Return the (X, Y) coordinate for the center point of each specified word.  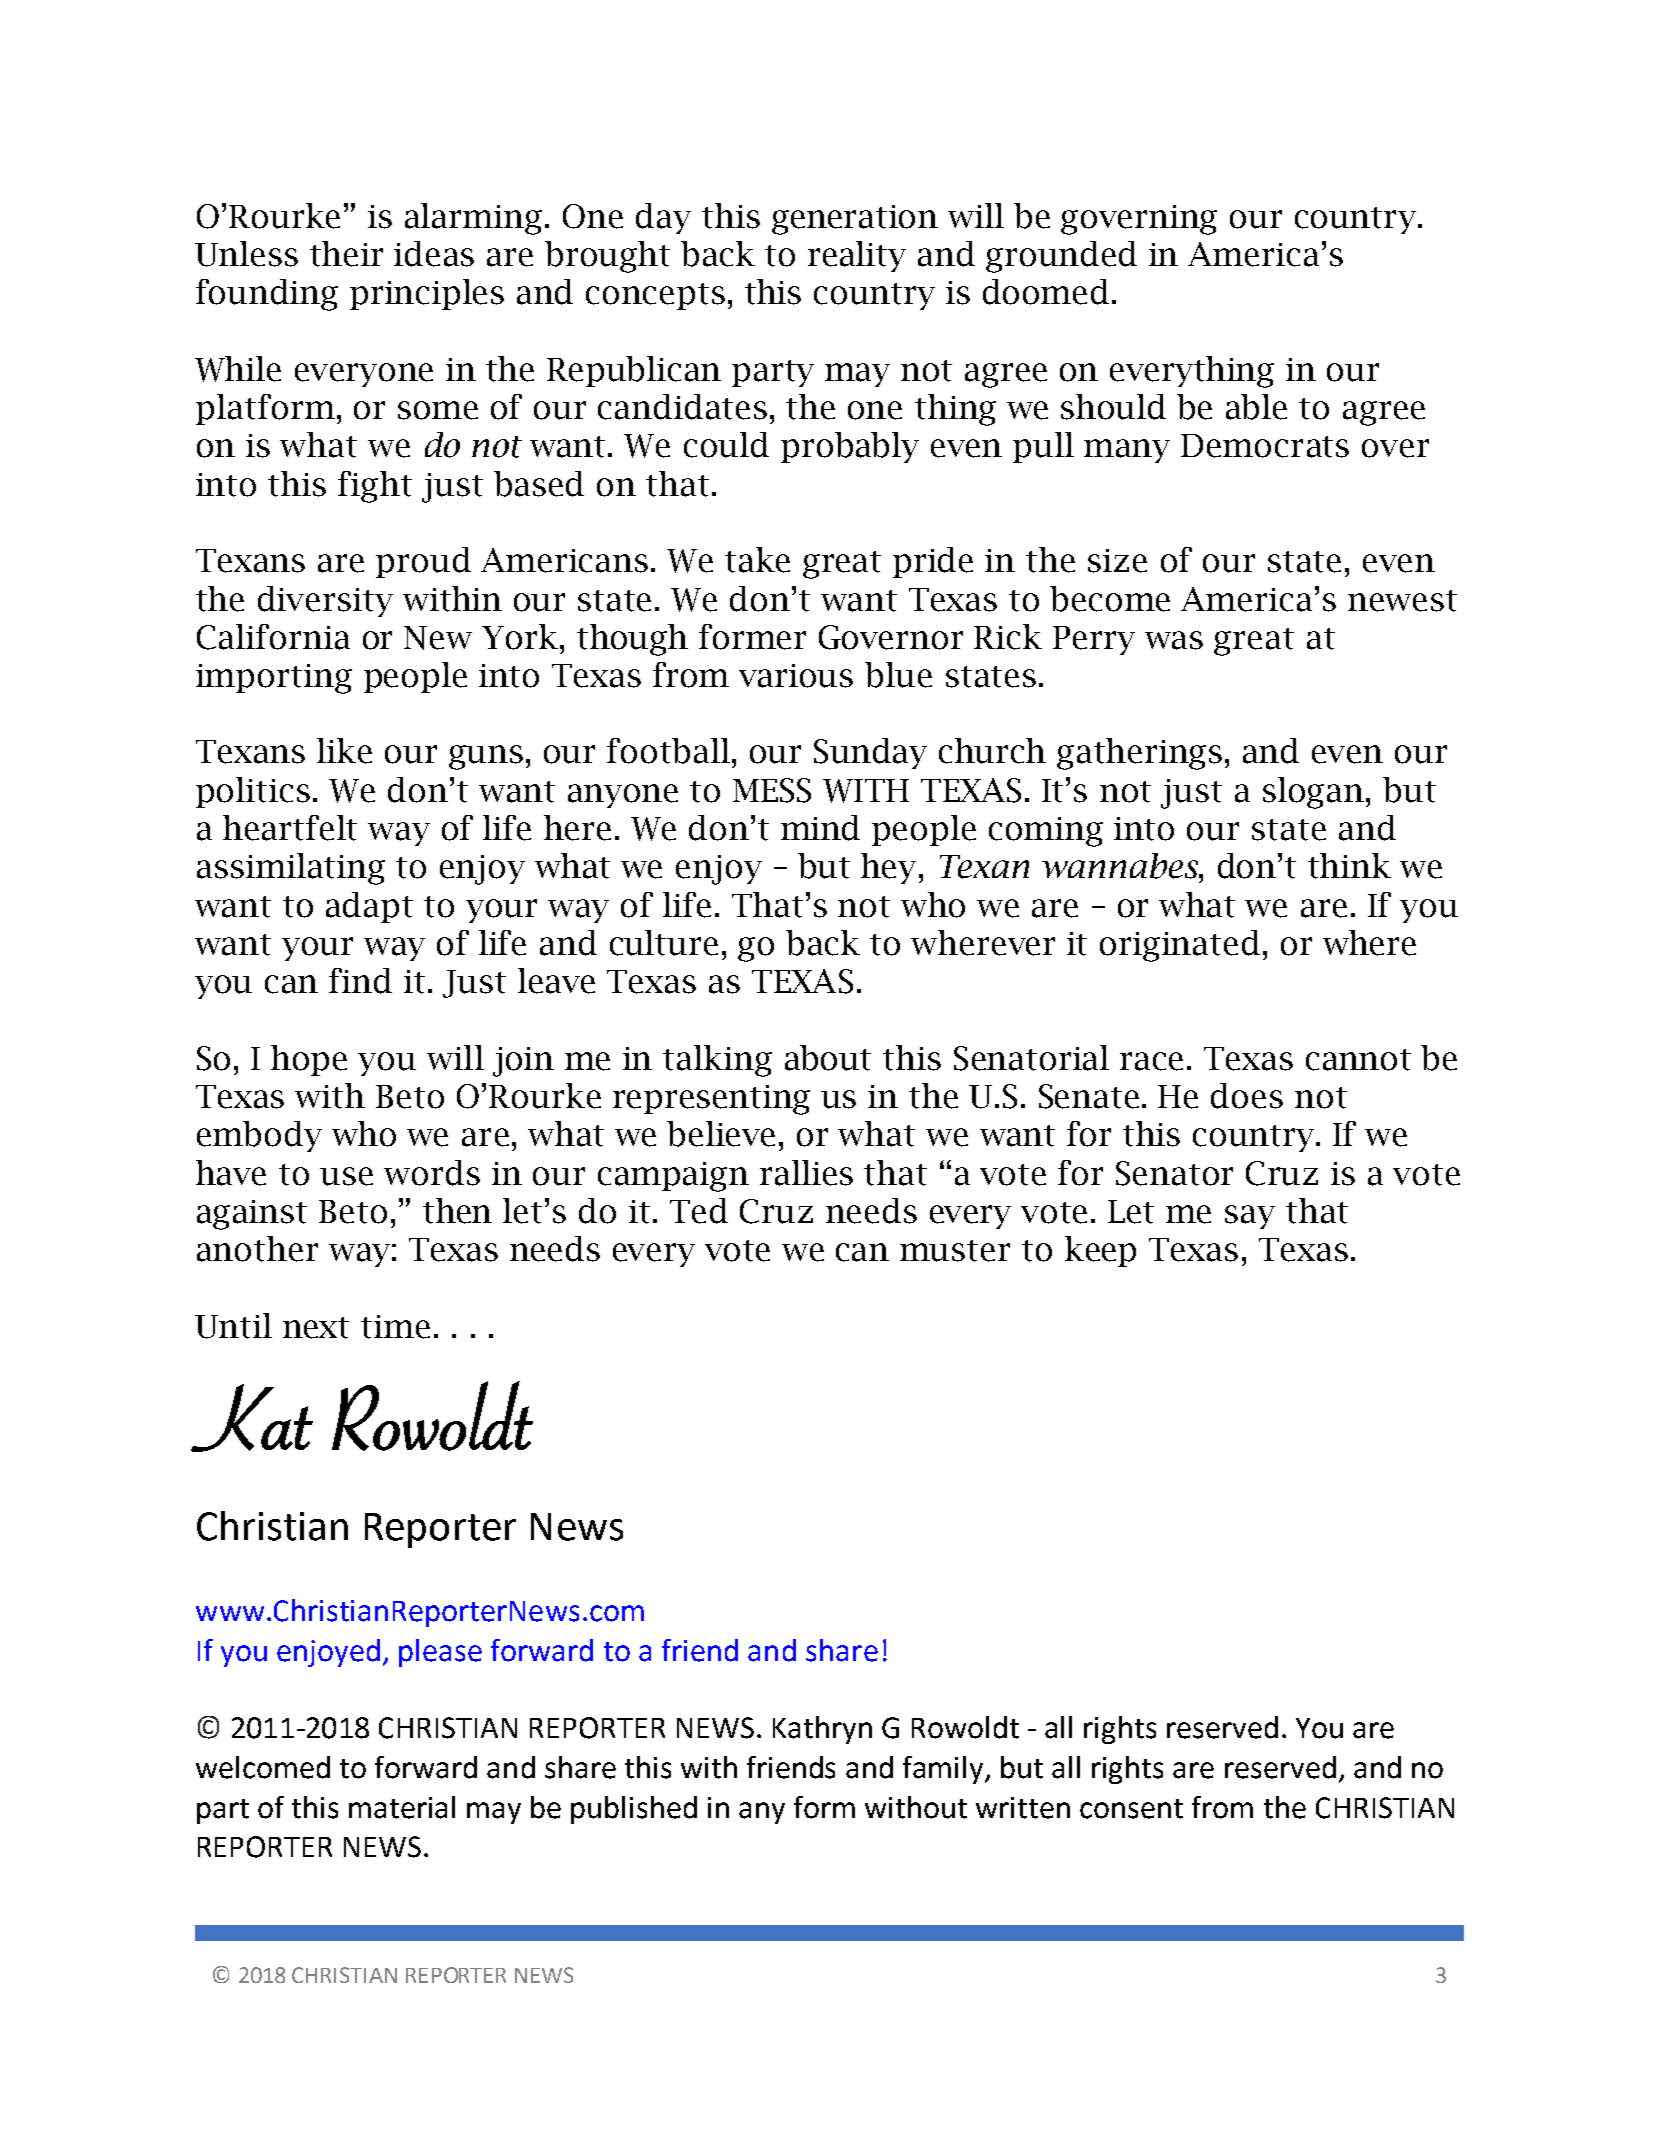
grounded (1061, 257)
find (360, 981)
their (346, 254)
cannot (1358, 1060)
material (402, 1807)
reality (857, 256)
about (828, 1058)
